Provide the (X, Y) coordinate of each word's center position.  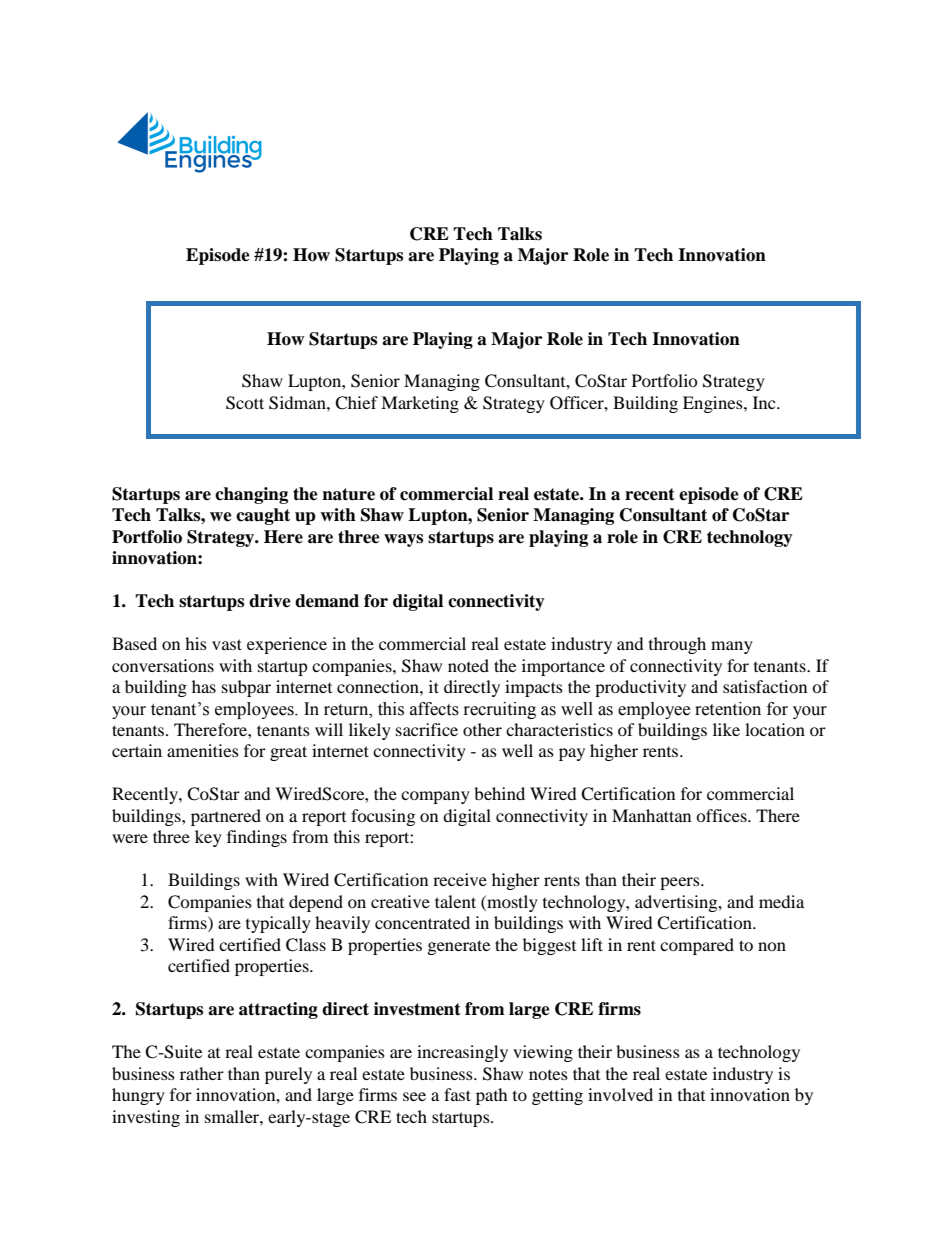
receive (460, 879)
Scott (245, 403)
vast (227, 644)
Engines (714, 404)
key (208, 838)
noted (468, 665)
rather (202, 1073)
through (677, 645)
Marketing (420, 404)
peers (681, 883)
